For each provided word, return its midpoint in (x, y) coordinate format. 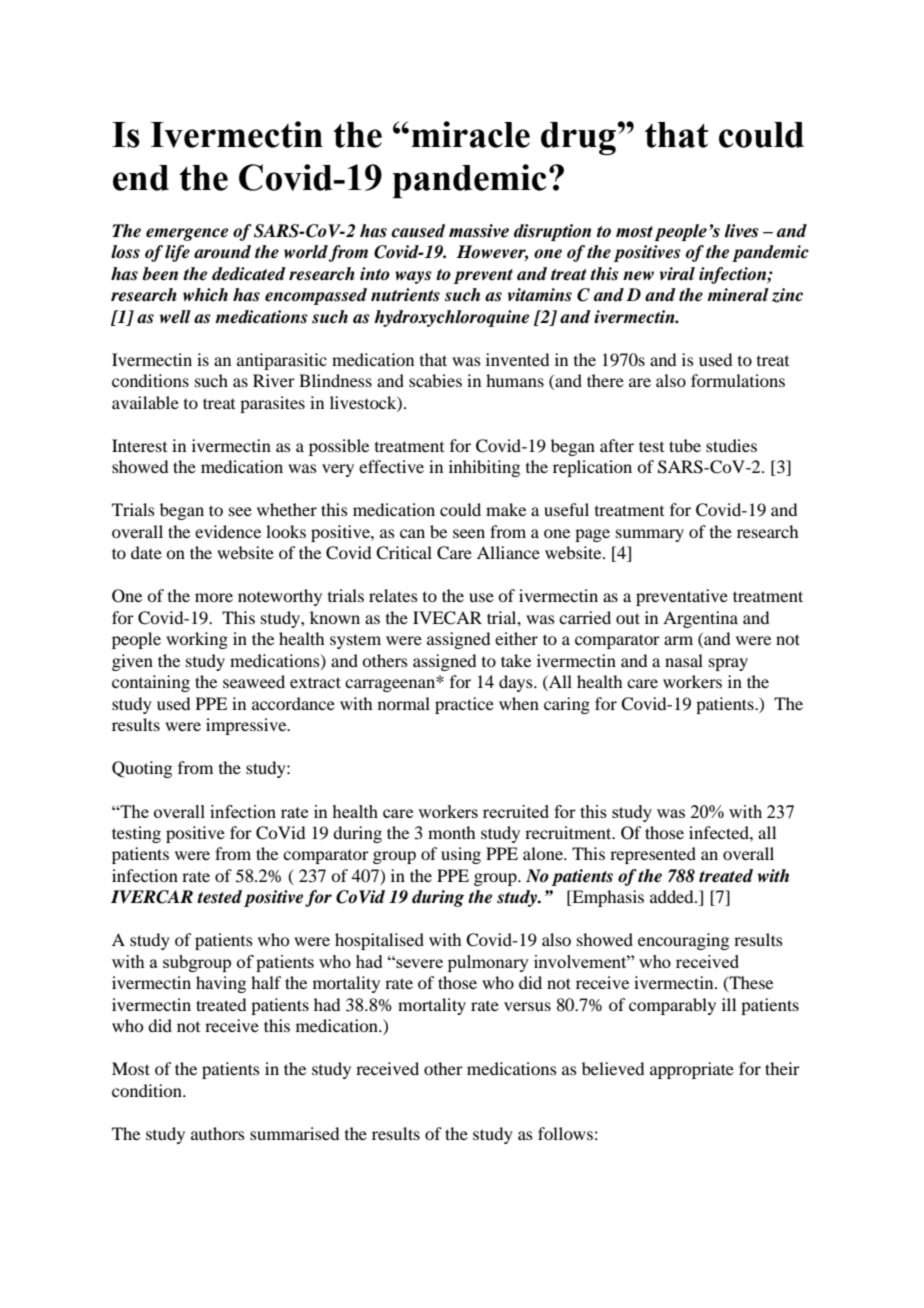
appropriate (692, 1070)
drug (579, 138)
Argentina (700, 619)
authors (218, 1133)
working (197, 640)
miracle (470, 134)
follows (565, 1133)
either (516, 638)
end (141, 178)
